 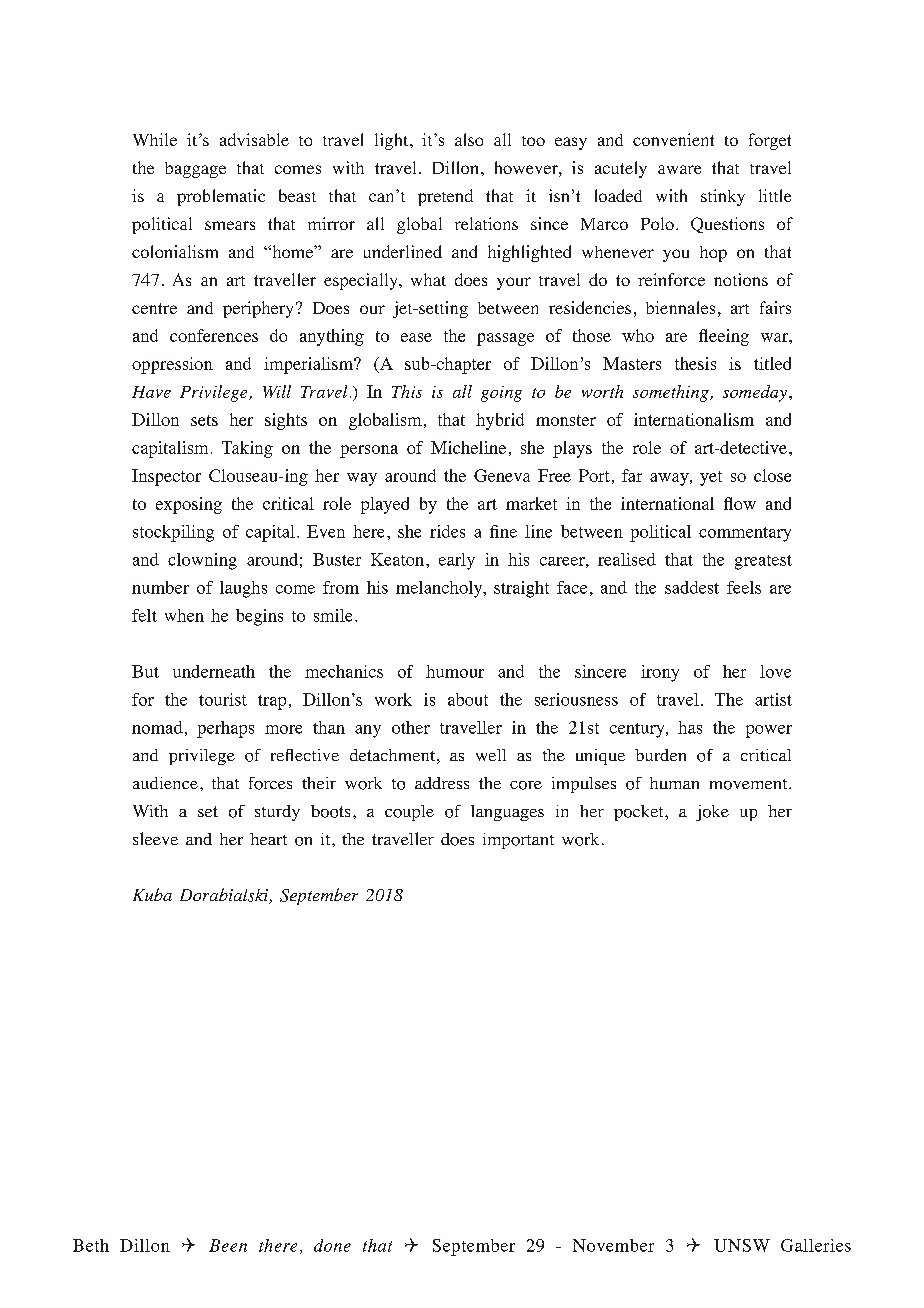 I want to click on baggage, so click(x=195, y=170).
